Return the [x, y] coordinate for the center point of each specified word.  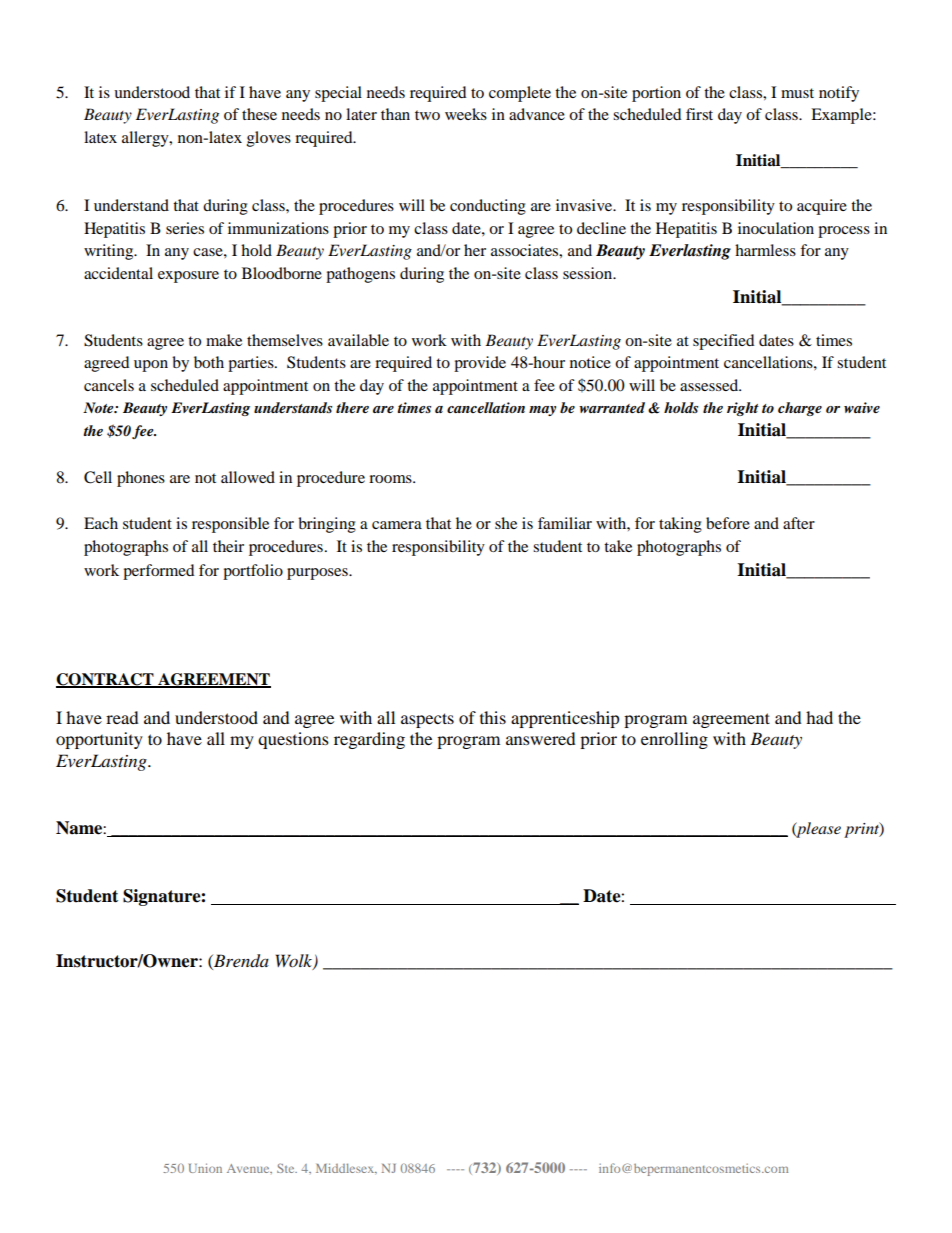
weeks [466, 114]
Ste [287, 1168]
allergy [146, 139]
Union [205, 1168]
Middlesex [346, 1168]
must [797, 93]
